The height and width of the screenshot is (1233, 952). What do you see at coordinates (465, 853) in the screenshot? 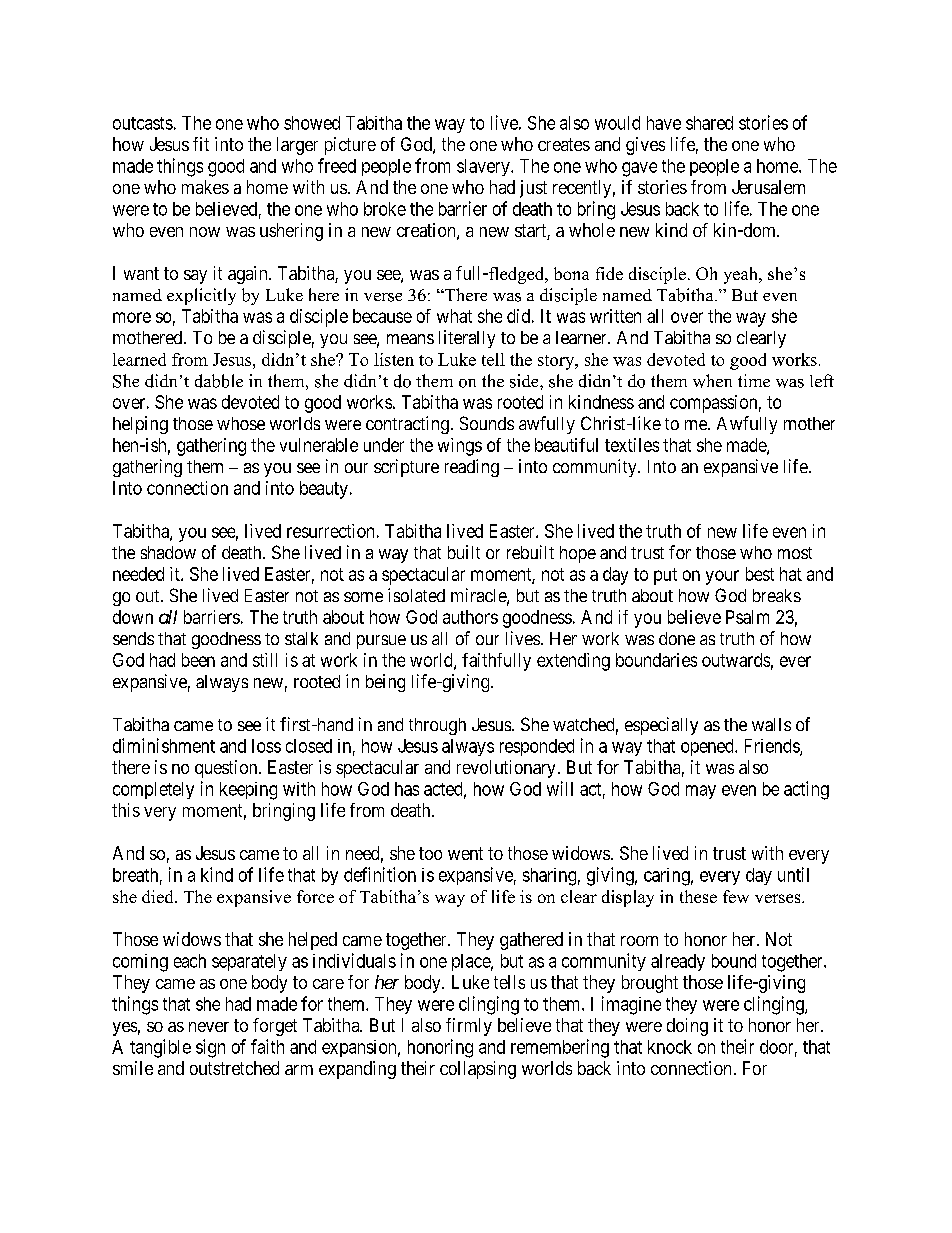
I see `went` at bounding box center [465, 853].
